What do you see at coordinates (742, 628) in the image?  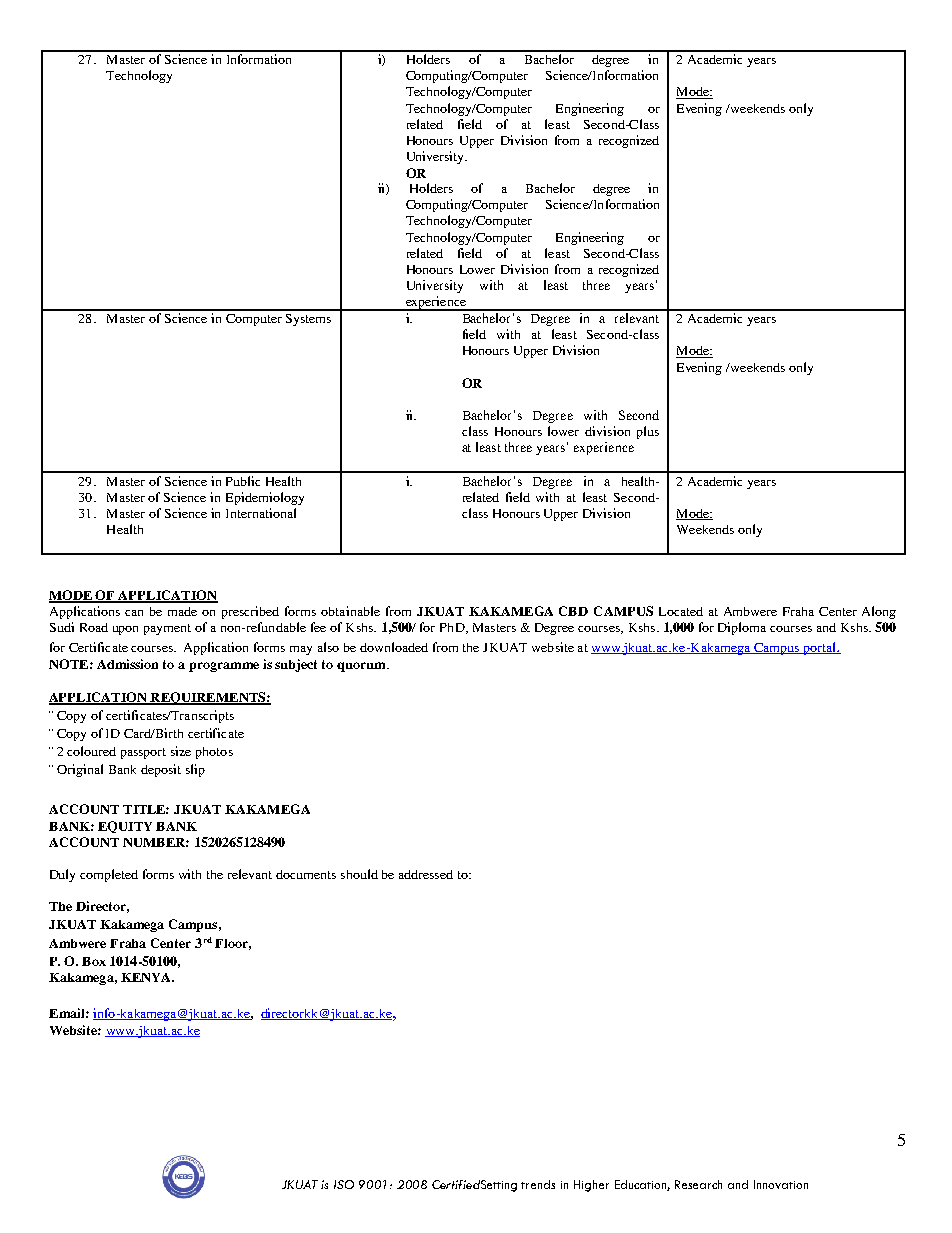 I see `Diploma` at bounding box center [742, 628].
